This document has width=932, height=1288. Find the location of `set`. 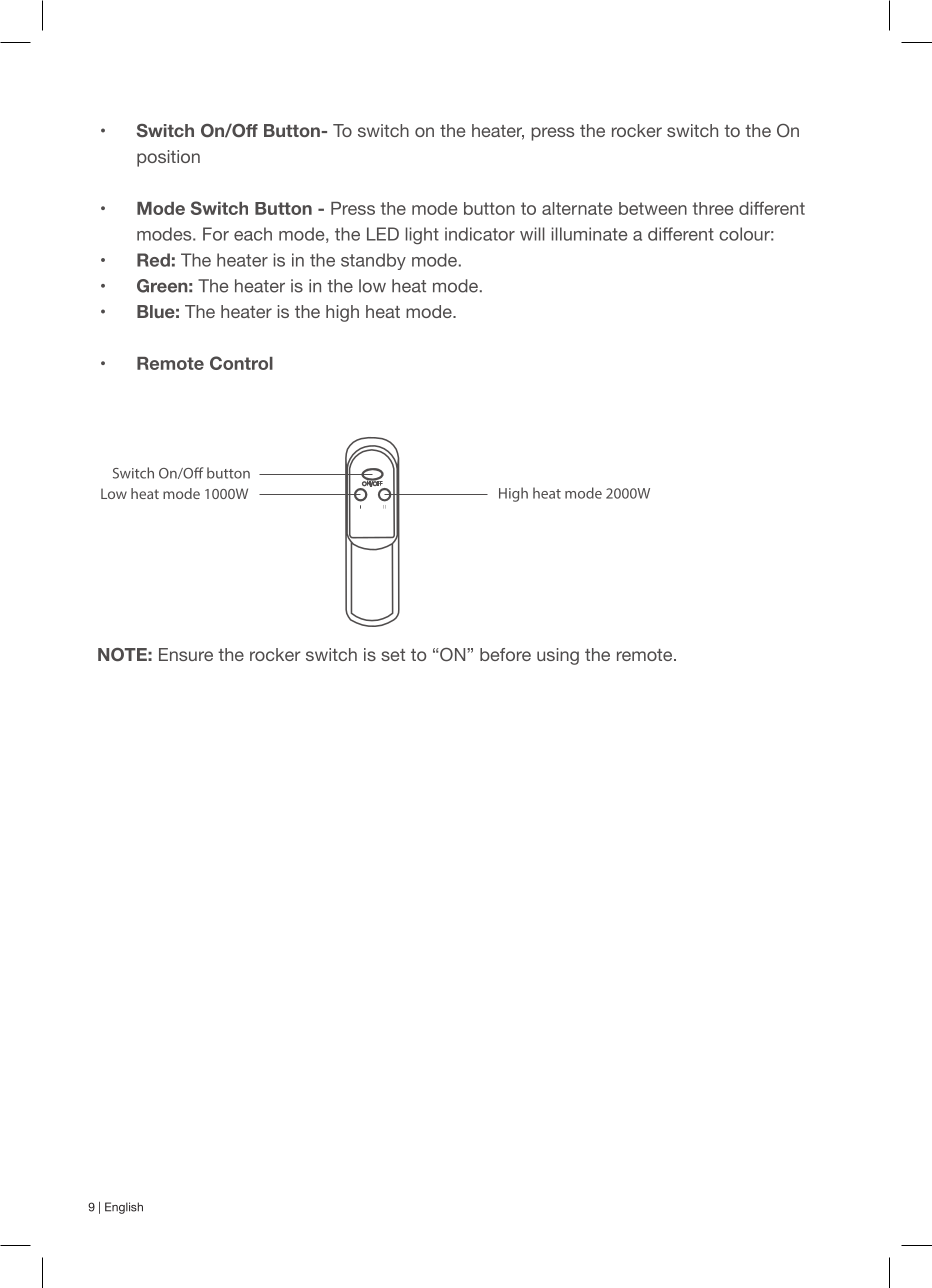

set is located at coordinates (393, 655).
